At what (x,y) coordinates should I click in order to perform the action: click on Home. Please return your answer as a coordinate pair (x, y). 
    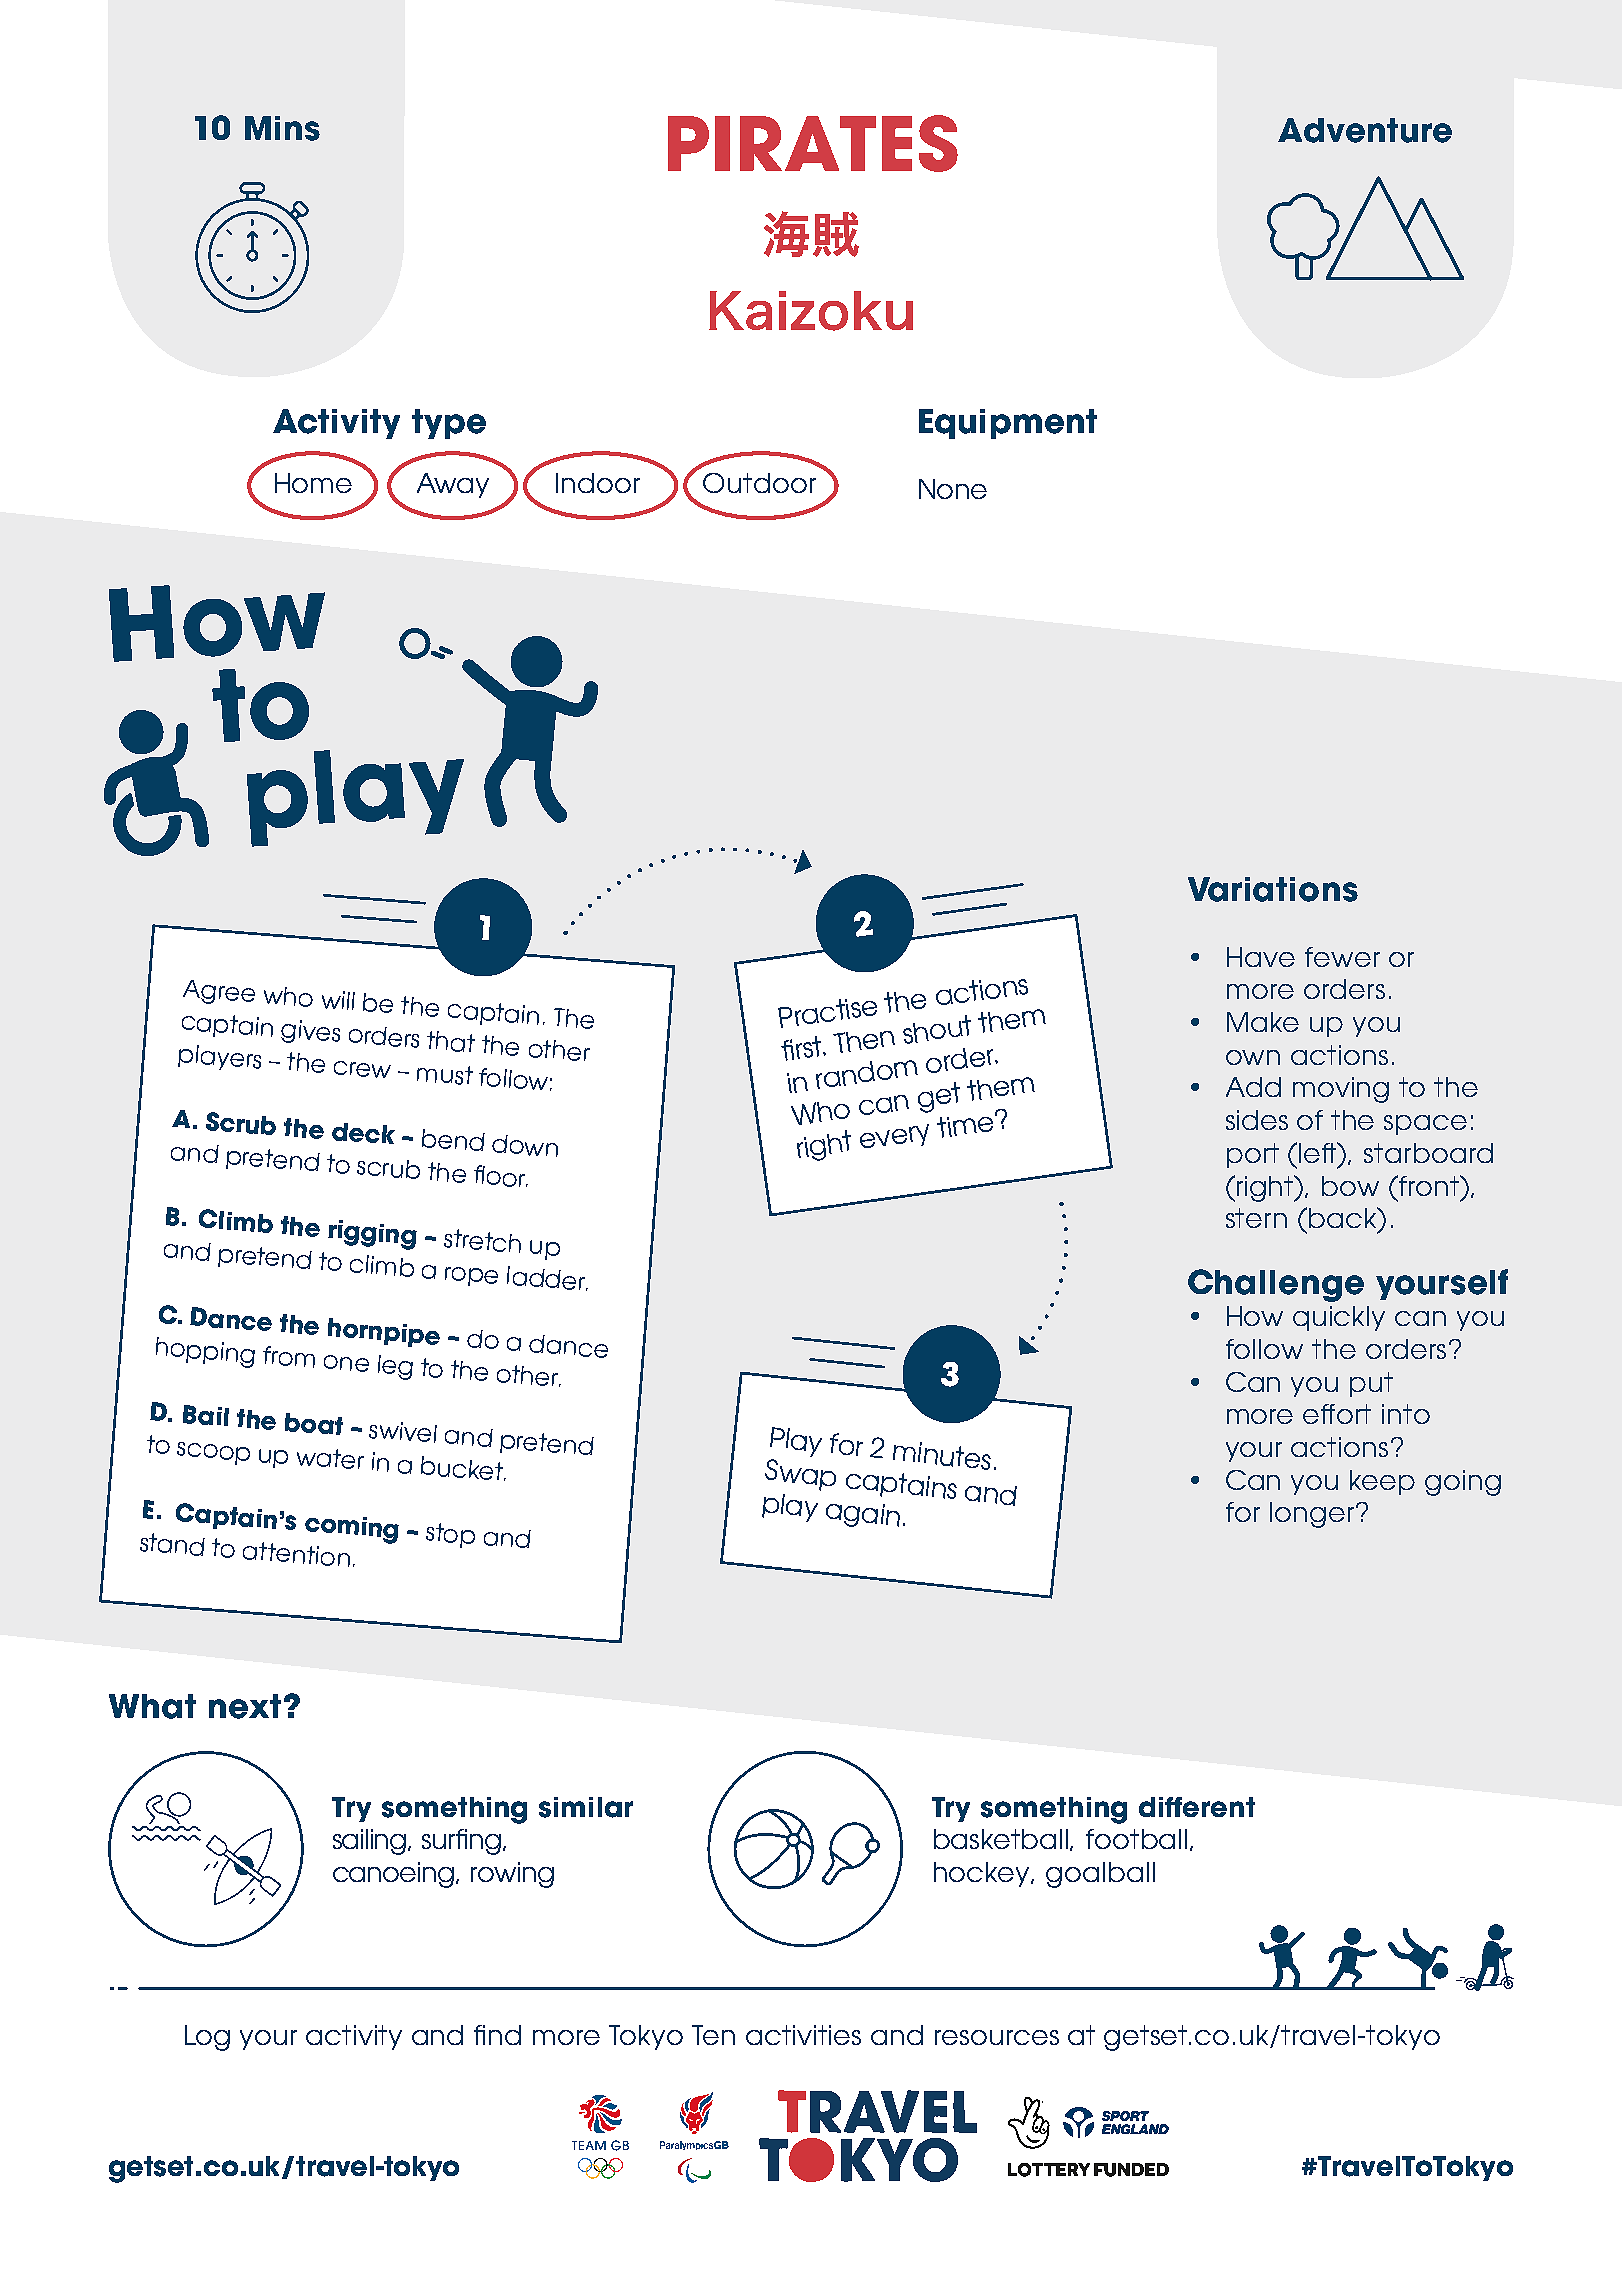
    Looking at the image, I should click on (313, 483).
